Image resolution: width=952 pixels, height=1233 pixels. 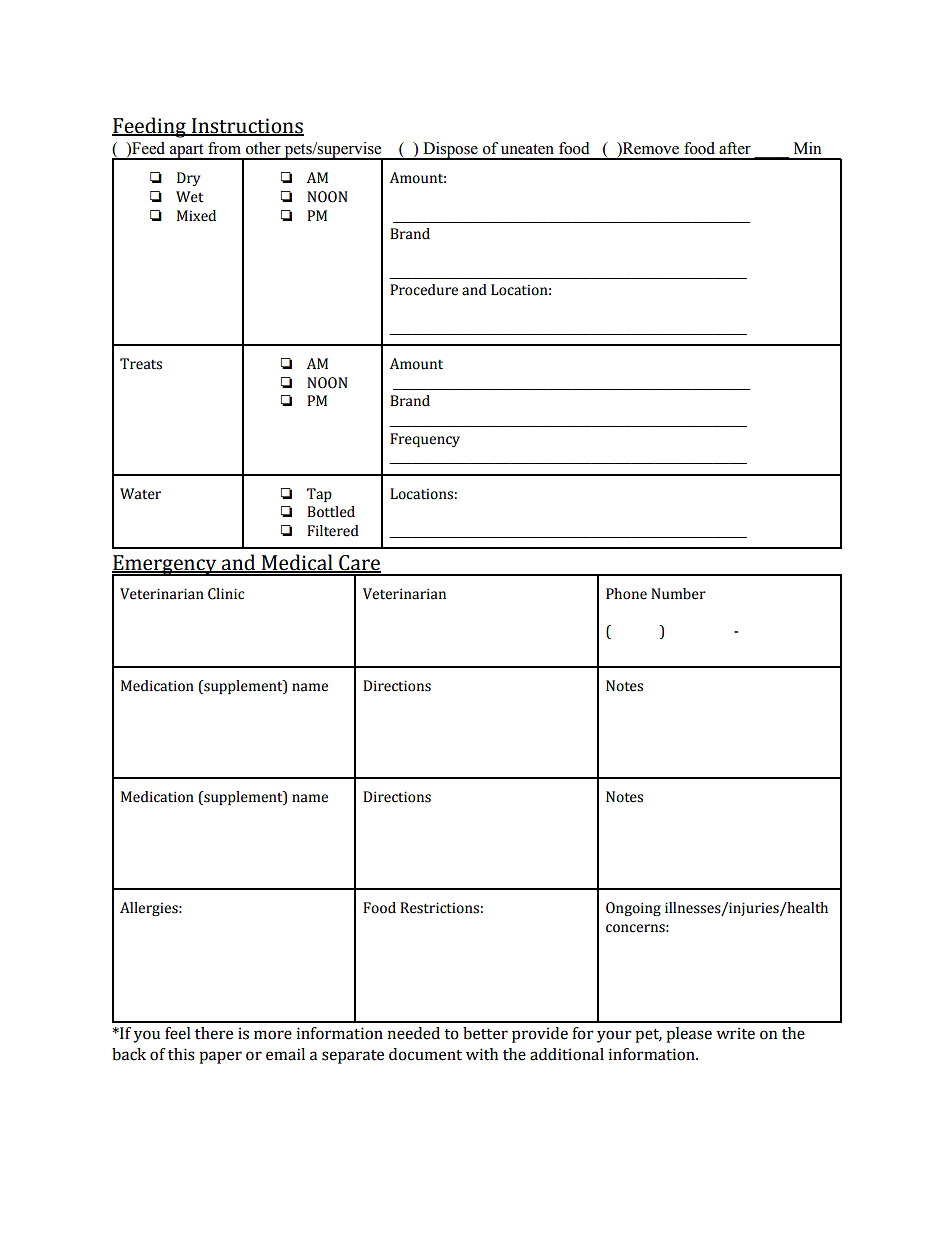 What do you see at coordinates (439, 908) in the screenshot?
I see `Restrictions` at bounding box center [439, 908].
